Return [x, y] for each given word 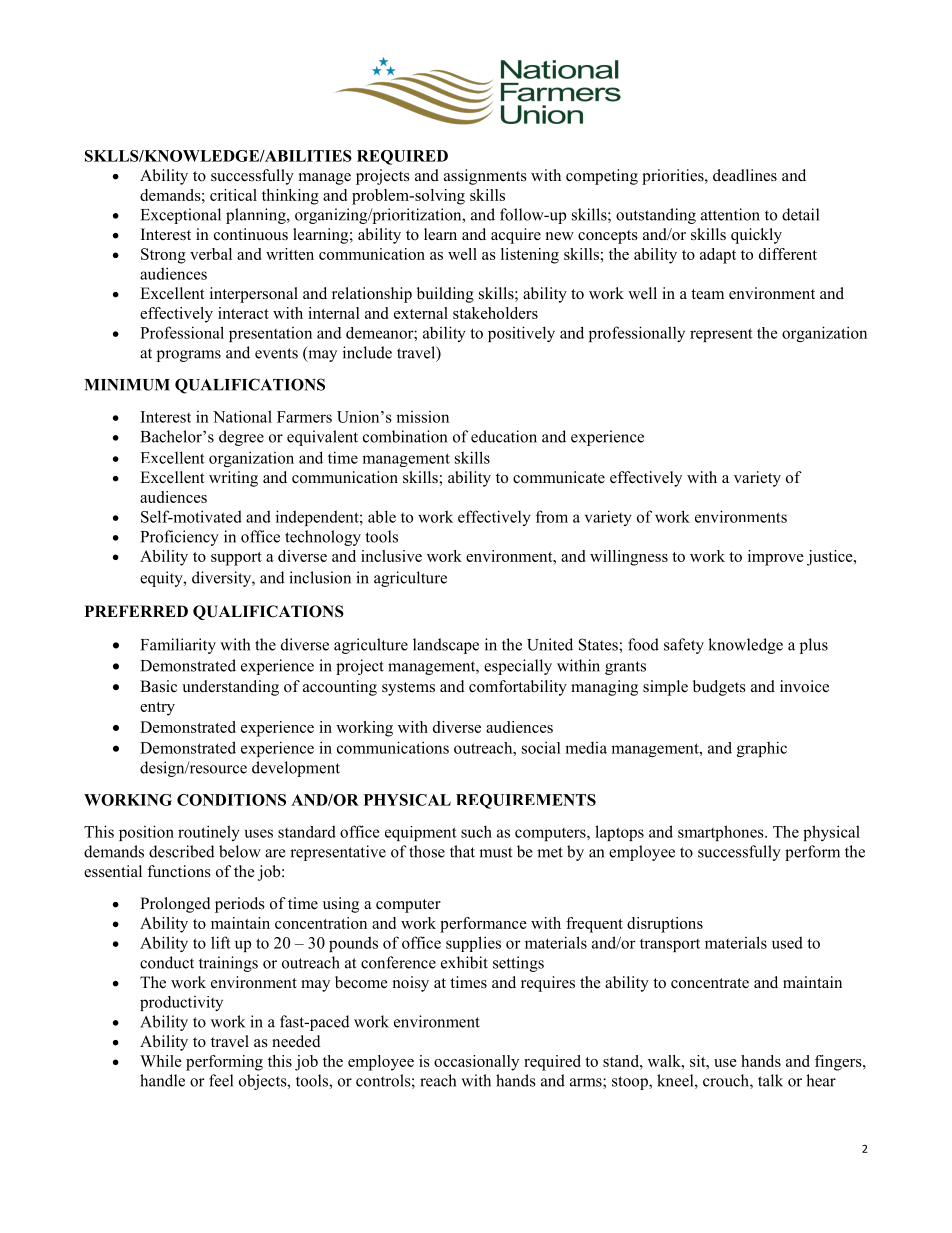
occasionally [476, 1063]
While [161, 1061]
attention [730, 214]
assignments [485, 177]
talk [770, 1080]
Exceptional [181, 216]
